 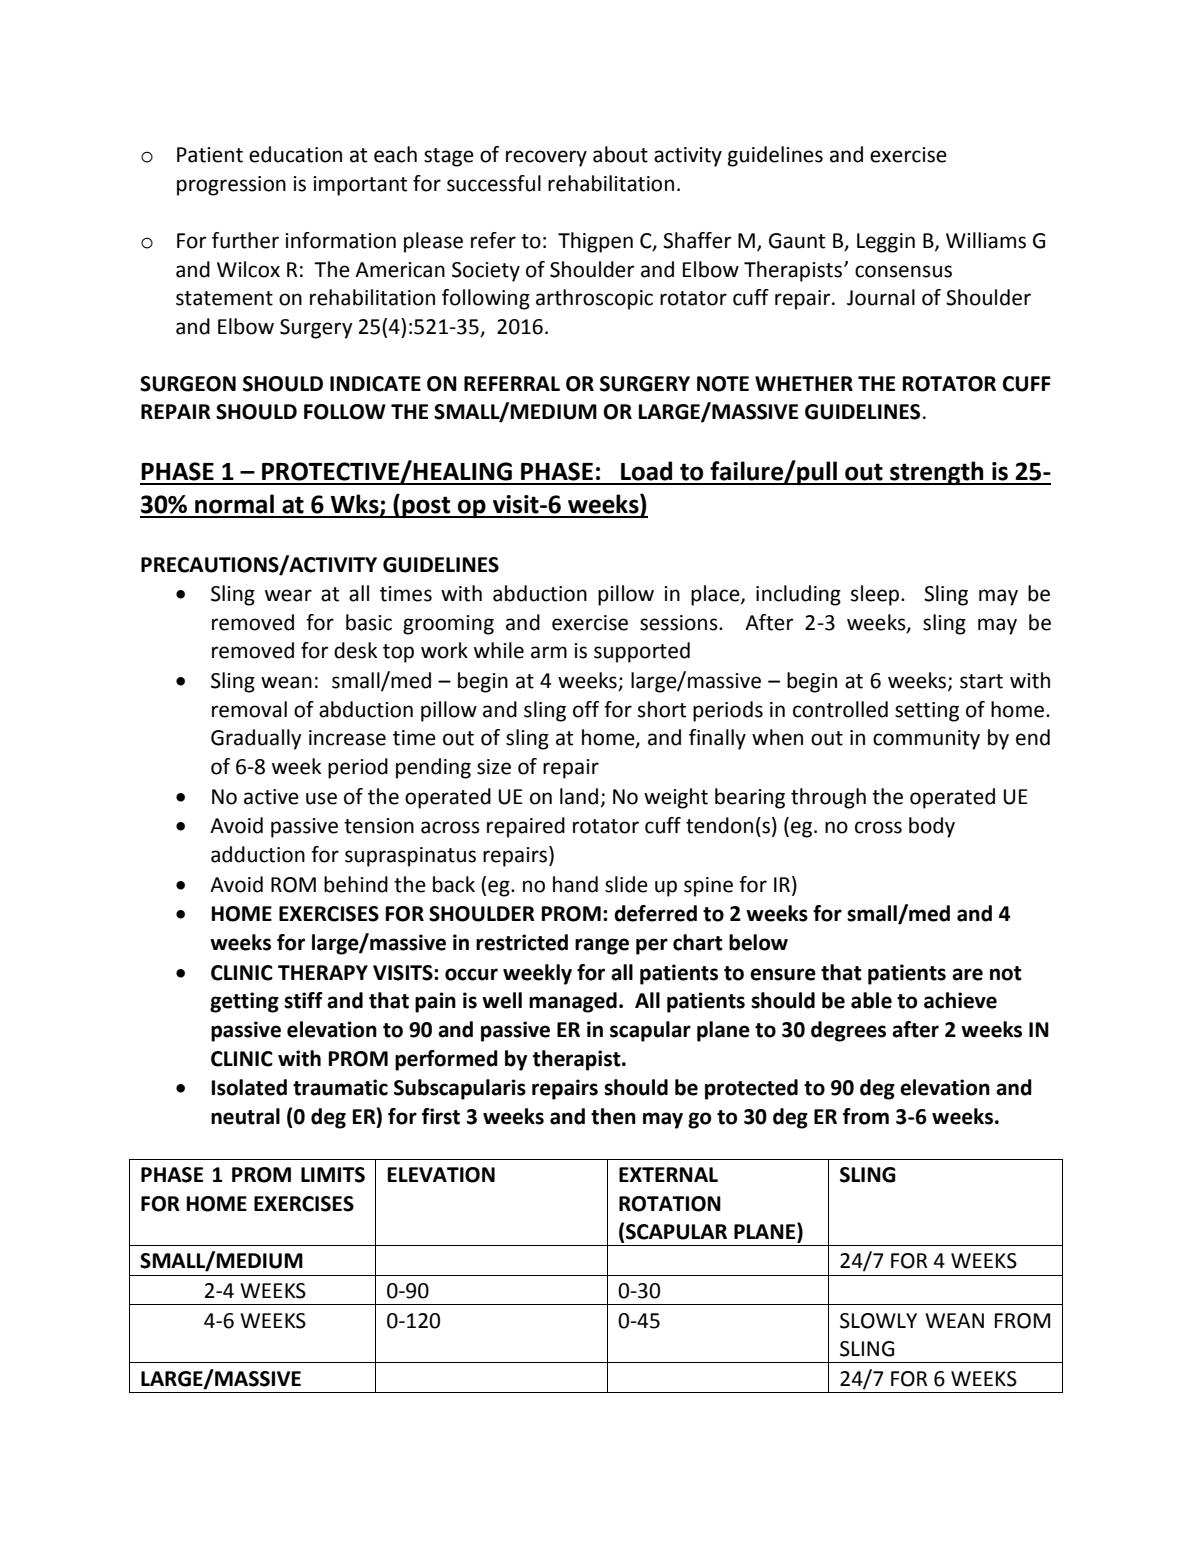 What do you see at coordinates (586, 709) in the page?
I see `off` at bounding box center [586, 709].
